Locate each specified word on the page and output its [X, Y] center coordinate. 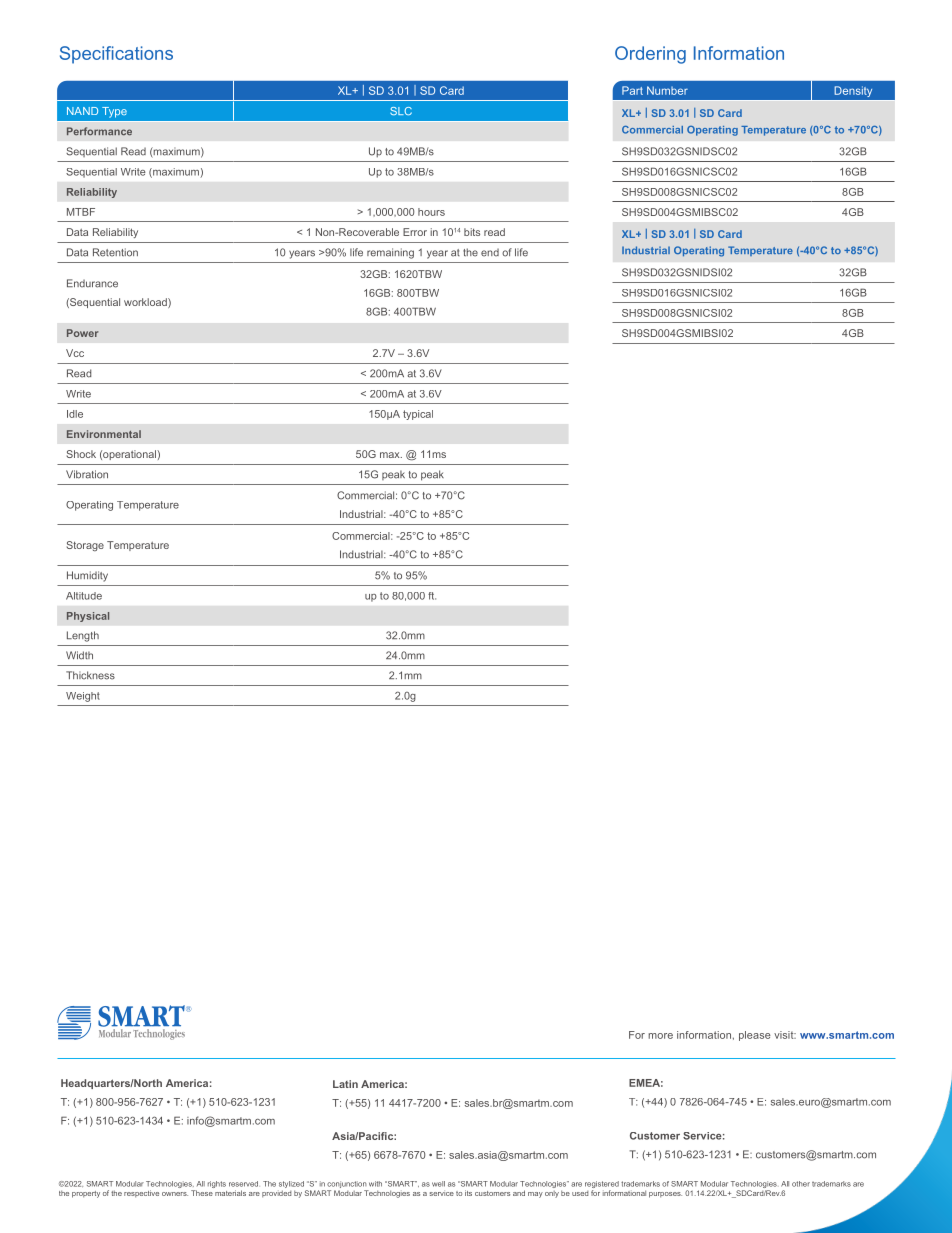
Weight [83, 697]
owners [175, 1194]
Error [415, 232]
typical [418, 415]
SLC [401, 111]
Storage [85, 546]
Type [114, 112]
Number [667, 90]
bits [472, 232]
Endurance [92, 283]
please [755, 1036]
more [660, 1036]
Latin [345, 1084]
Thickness [90, 675]
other [801, 1184]
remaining [390, 253]
